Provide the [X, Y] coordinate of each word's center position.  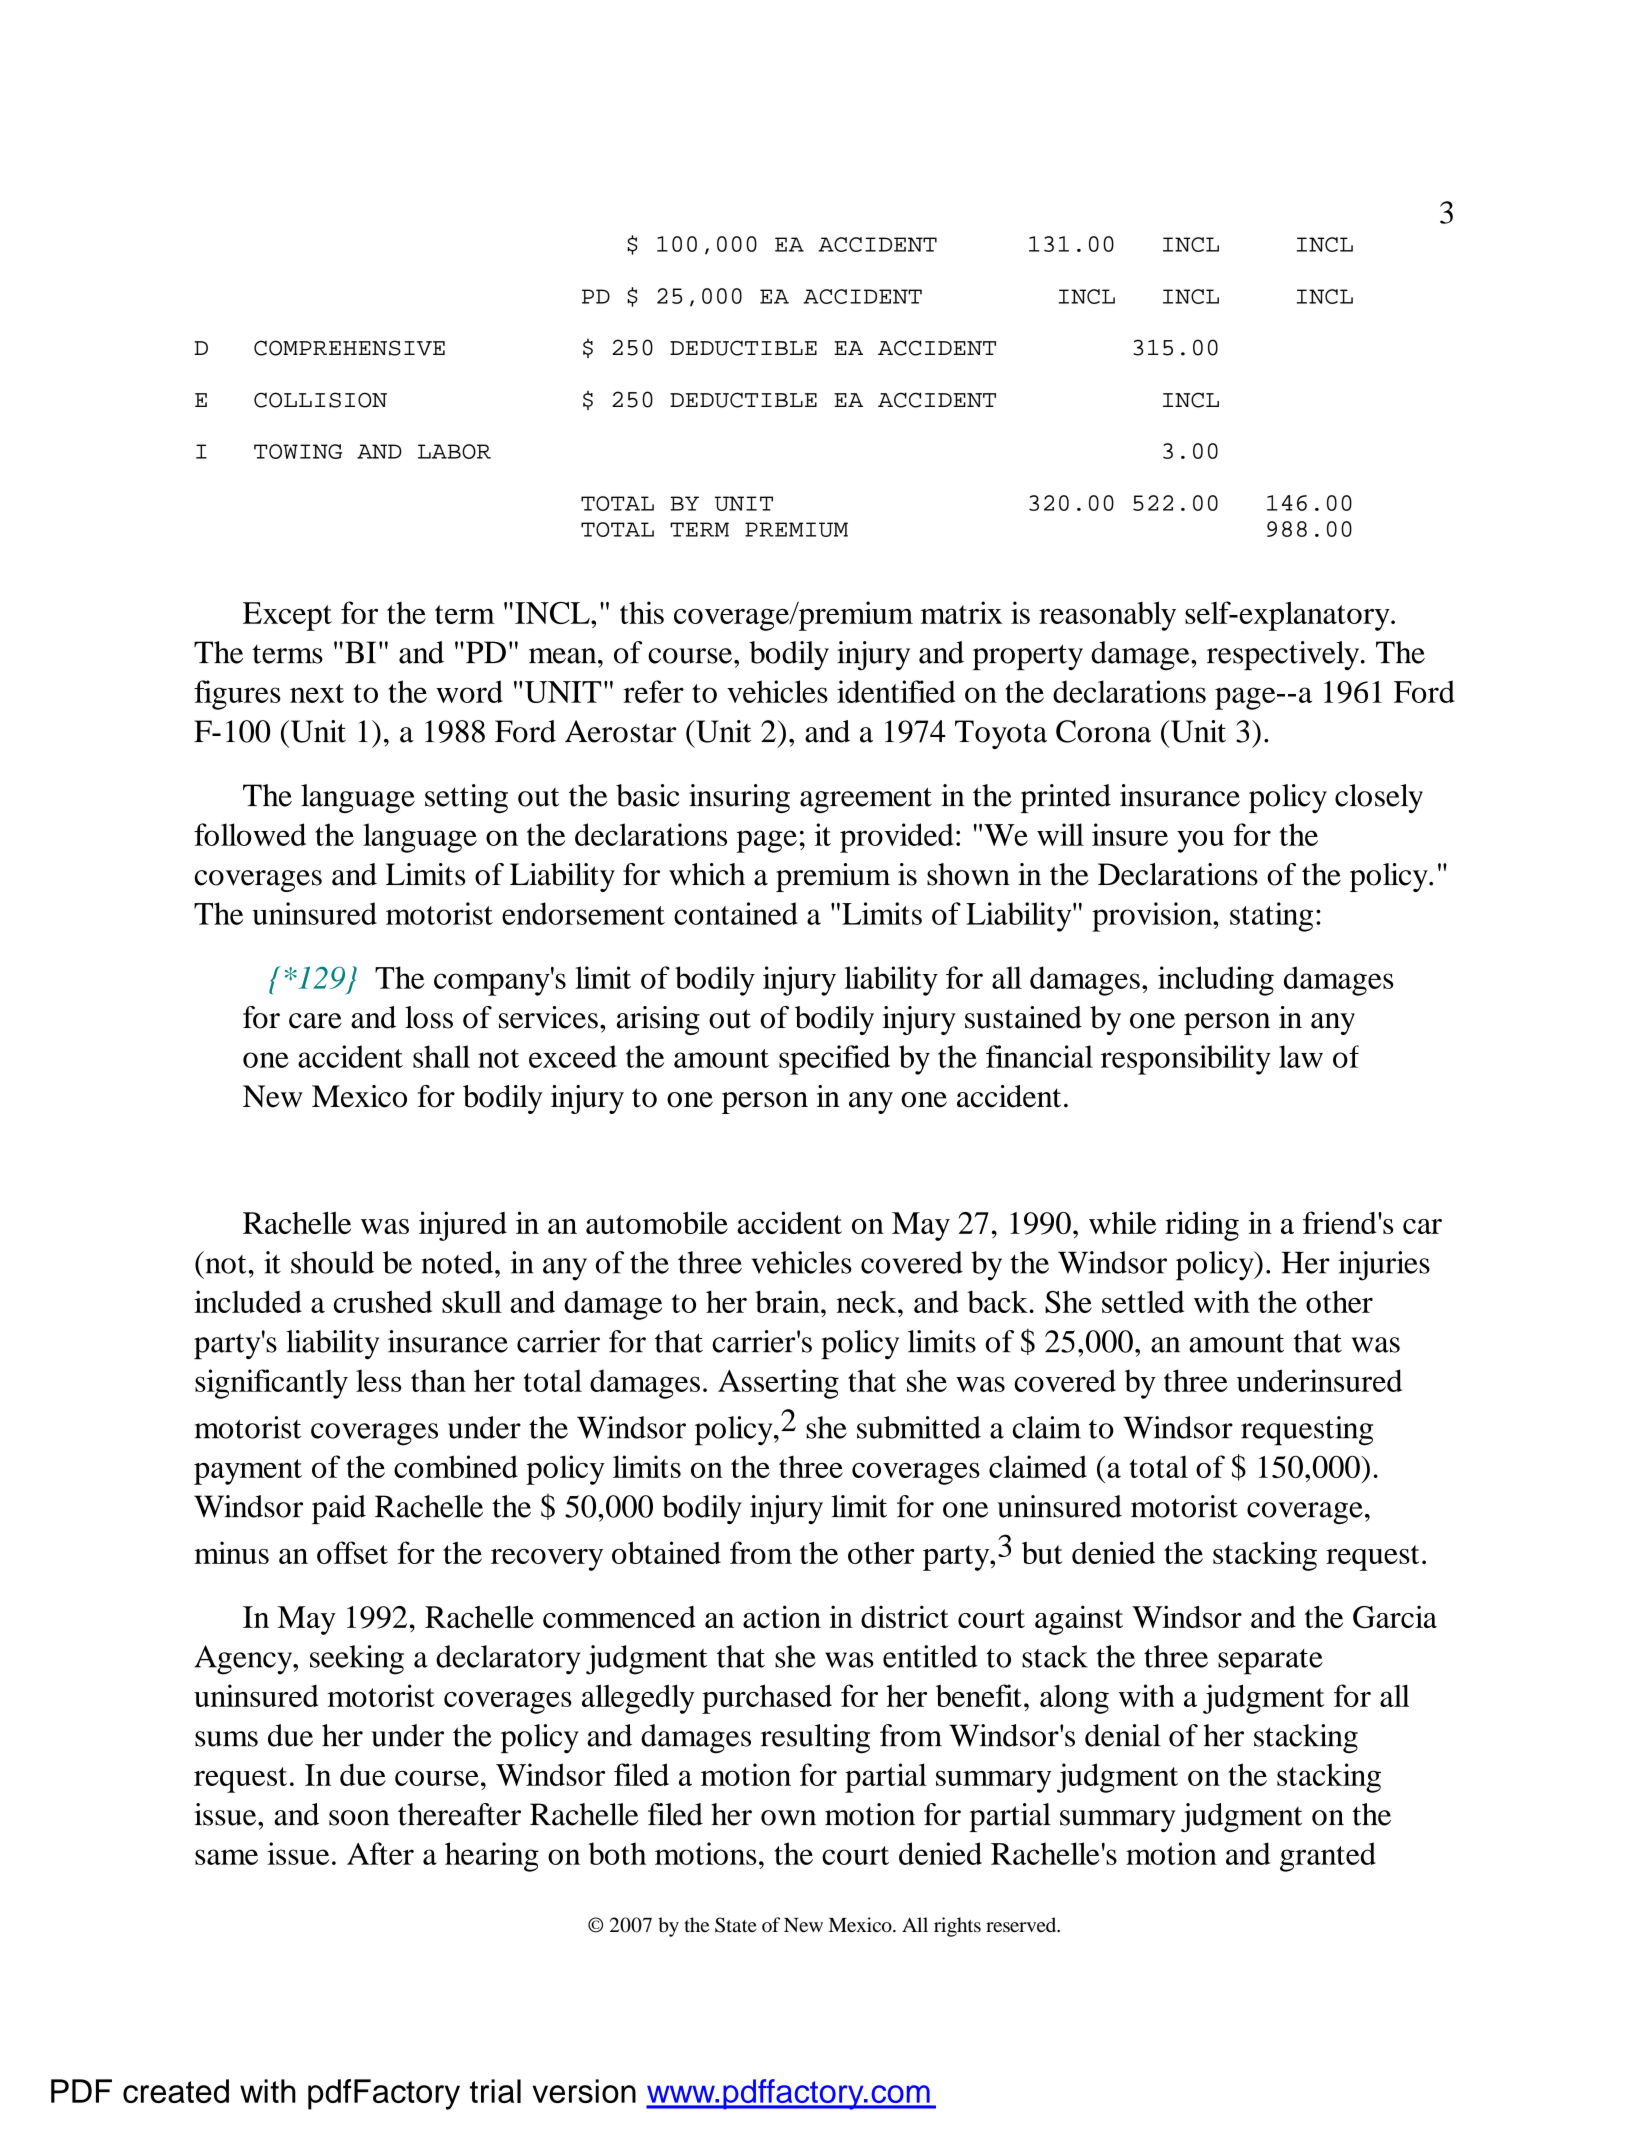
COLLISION [320, 400]
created [176, 2091]
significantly [271, 1384]
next [317, 693]
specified [834, 1060]
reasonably [1107, 616]
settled [1143, 1301]
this [642, 612]
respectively [1284, 655]
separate [1270, 1662]
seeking [357, 1660]
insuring [739, 798]
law [1301, 1056]
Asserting [778, 1384]
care [315, 1021]
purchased [767, 1699]
